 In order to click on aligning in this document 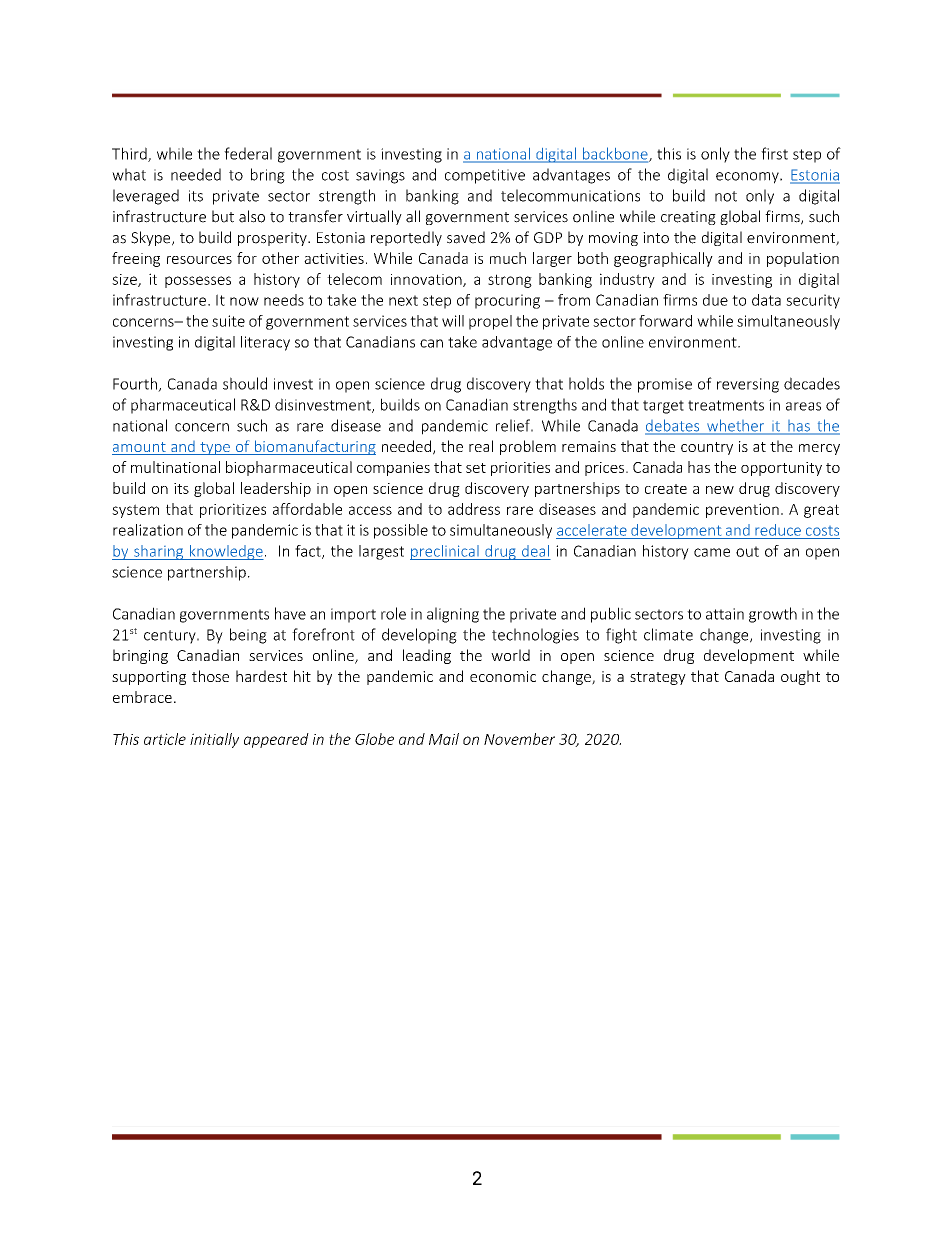, I will do `click(453, 615)`.
